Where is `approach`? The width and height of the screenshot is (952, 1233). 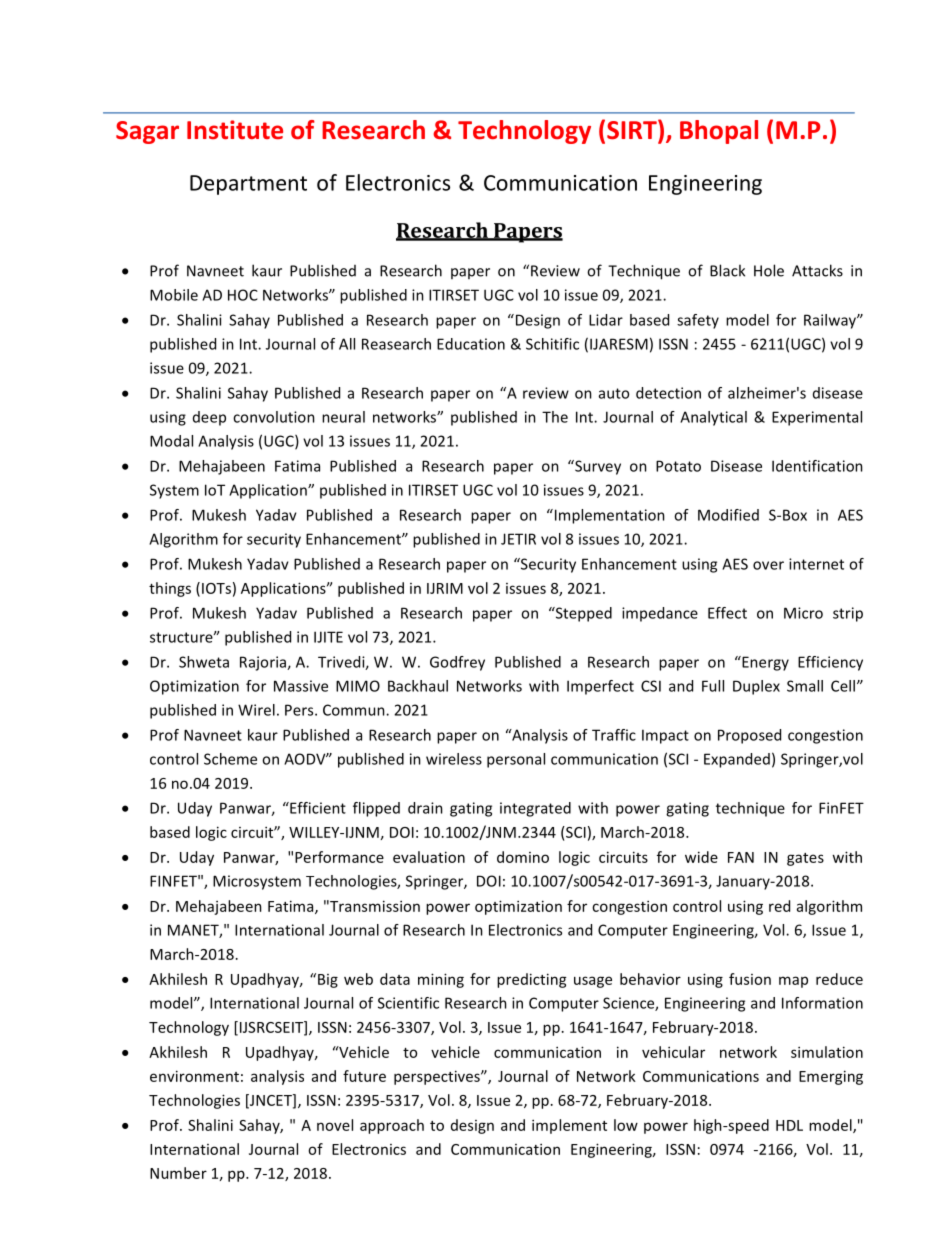 approach is located at coordinates (392, 1126).
